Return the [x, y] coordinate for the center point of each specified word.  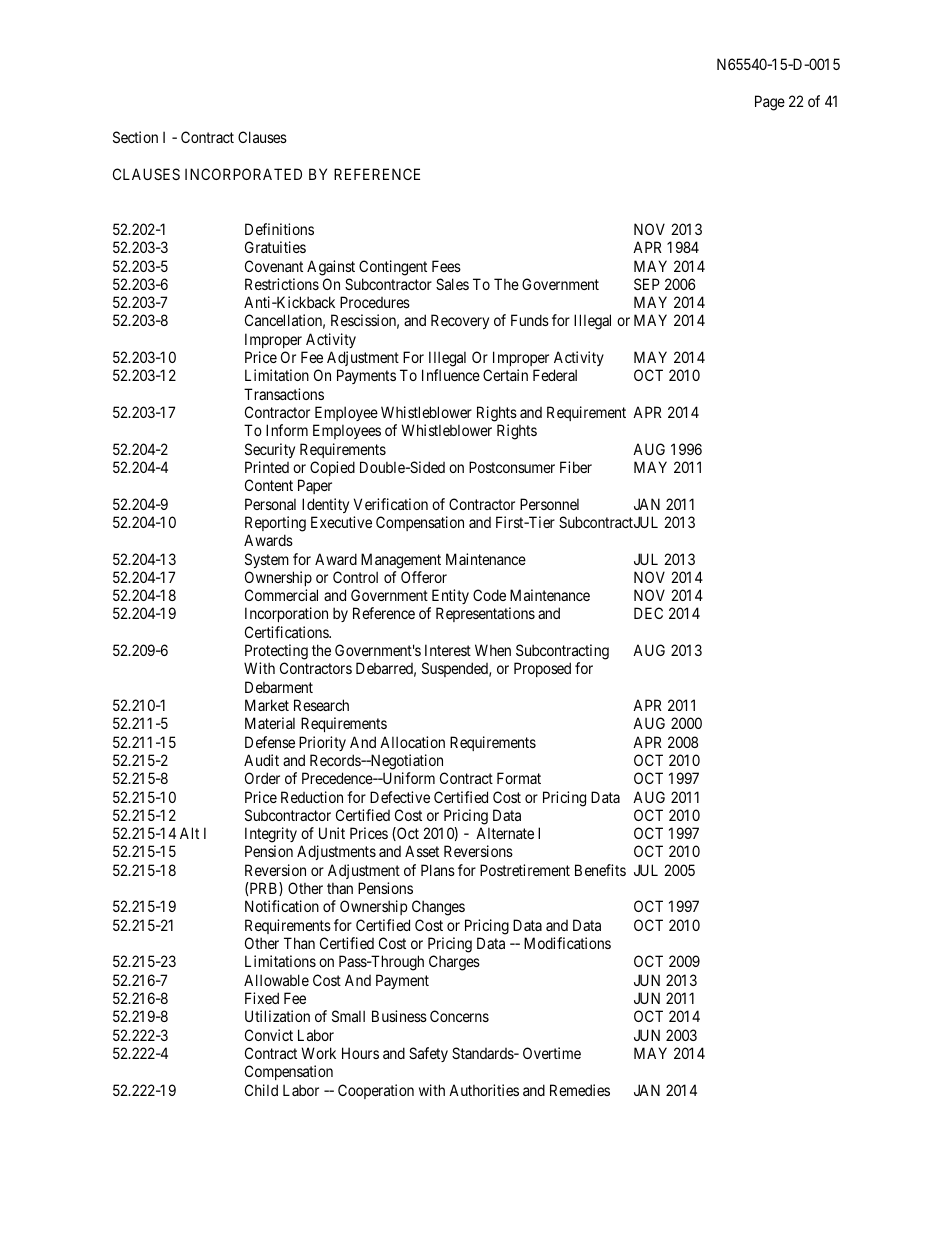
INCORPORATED [243, 174]
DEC [648, 613]
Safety [428, 1054]
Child [261, 1090]
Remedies [580, 1090]
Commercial [281, 595]
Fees [446, 266]
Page [770, 103]
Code [489, 595]
